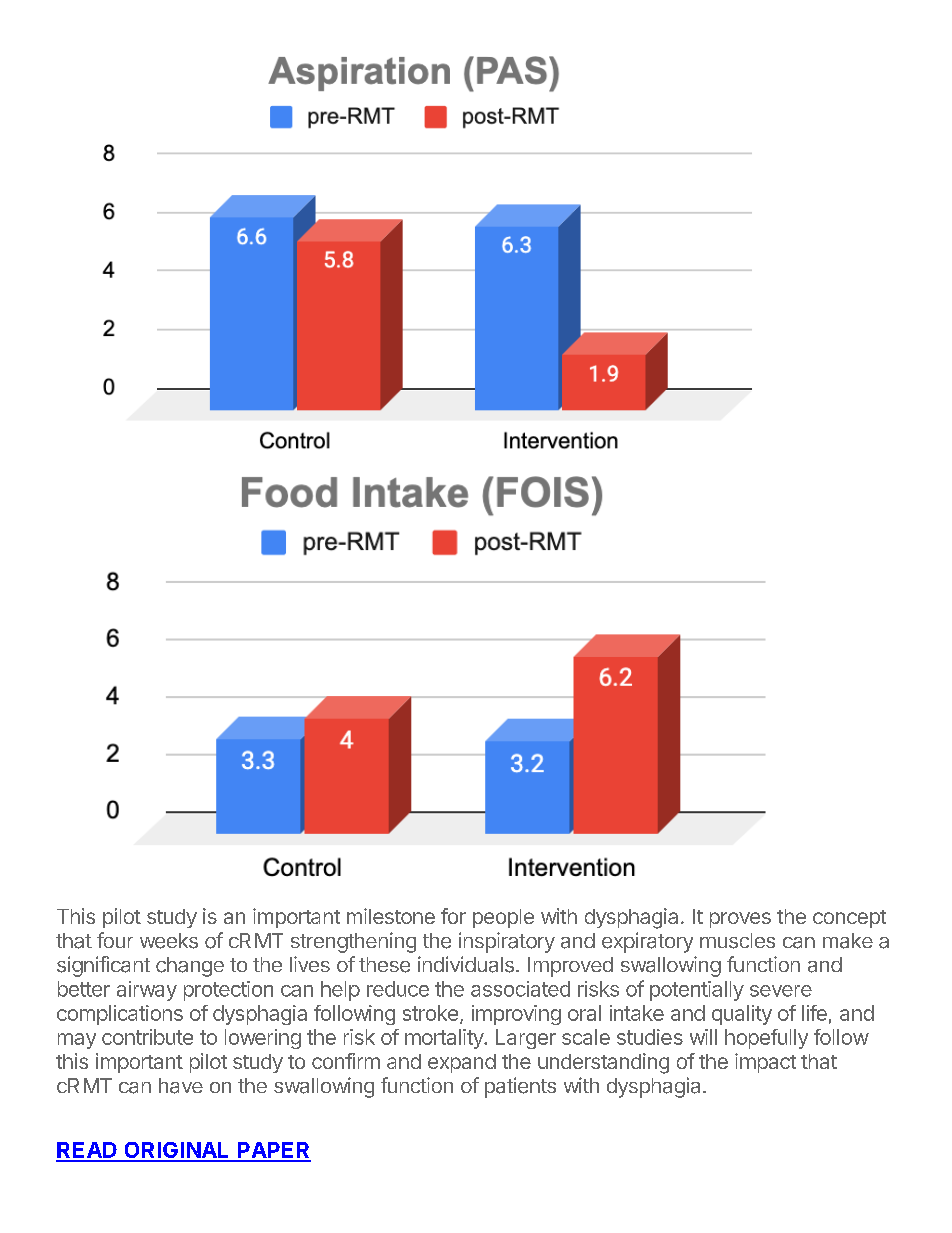 The image size is (952, 1233). Describe the element at coordinates (740, 920) in the screenshot. I see `proves` at that location.
